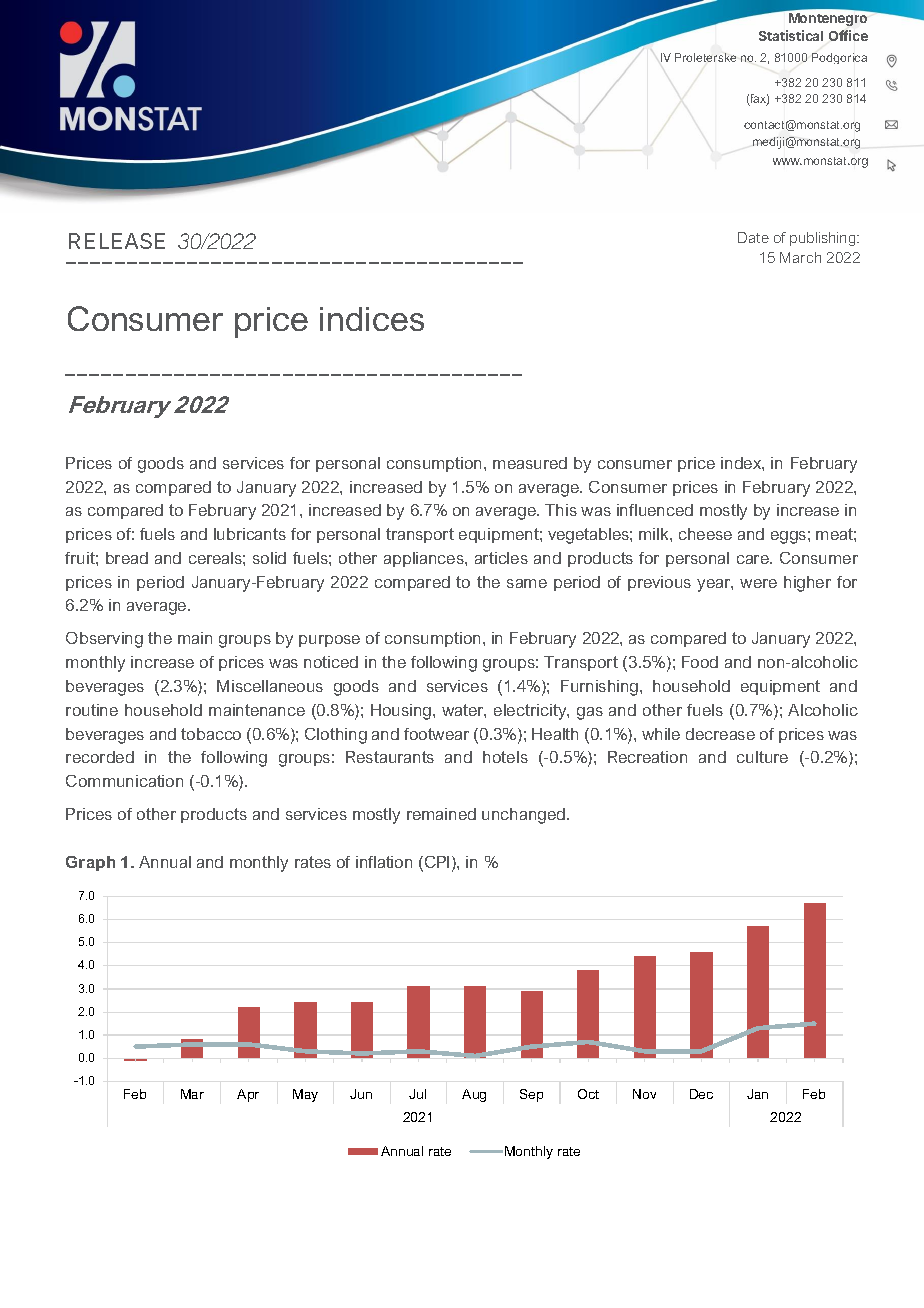 The height and width of the document is (1308, 924). Describe the element at coordinates (127, 558) in the document. I see `bread` at that location.
